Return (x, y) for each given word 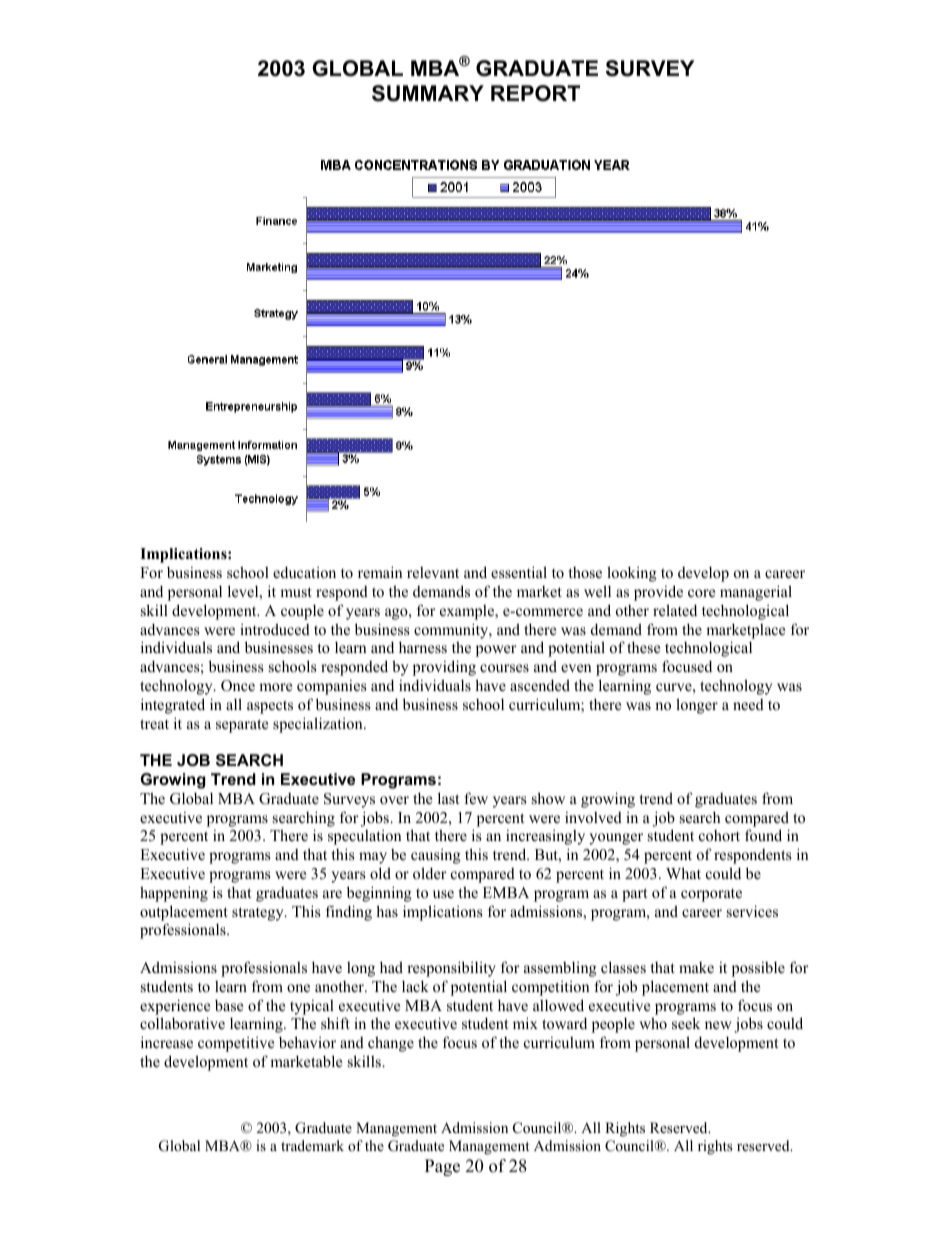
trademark (312, 1145)
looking (632, 574)
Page (442, 1167)
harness (423, 647)
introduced (275, 629)
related (675, 610)
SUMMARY (428, 93)
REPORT (535, 93)
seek (686, 1023)
